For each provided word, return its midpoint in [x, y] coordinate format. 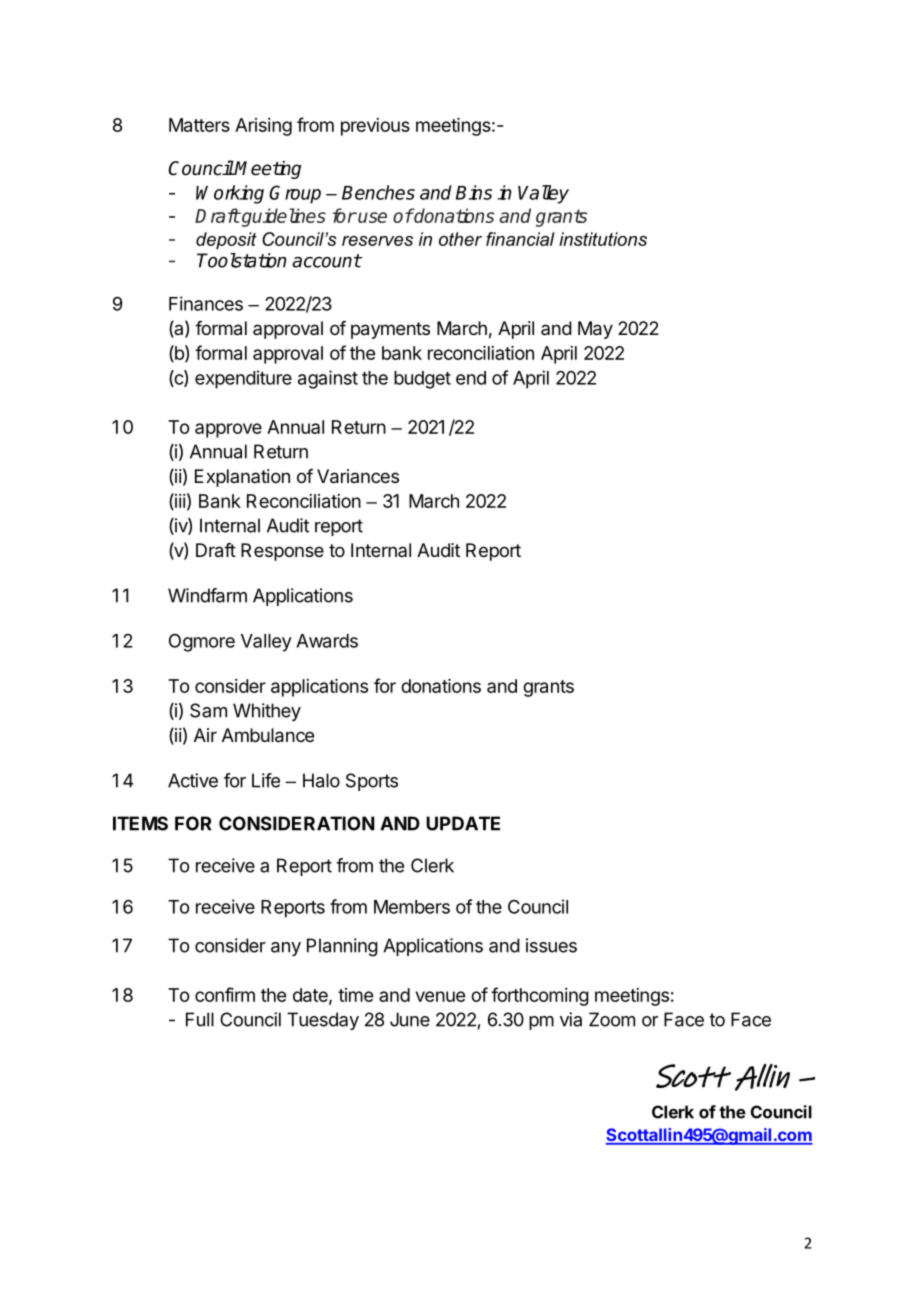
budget [422, 380]
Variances [358, 476]
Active [193, 780]
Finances [206, 303]
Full [200, 1019]
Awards [327, 641]
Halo [321, 780]
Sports [372, 782]
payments [390, 330]
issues [551, 945]
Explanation [242, 478]
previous [375, 127]
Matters [199, 125]
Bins [474, 192]
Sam [208, 710]
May [595, 330]
